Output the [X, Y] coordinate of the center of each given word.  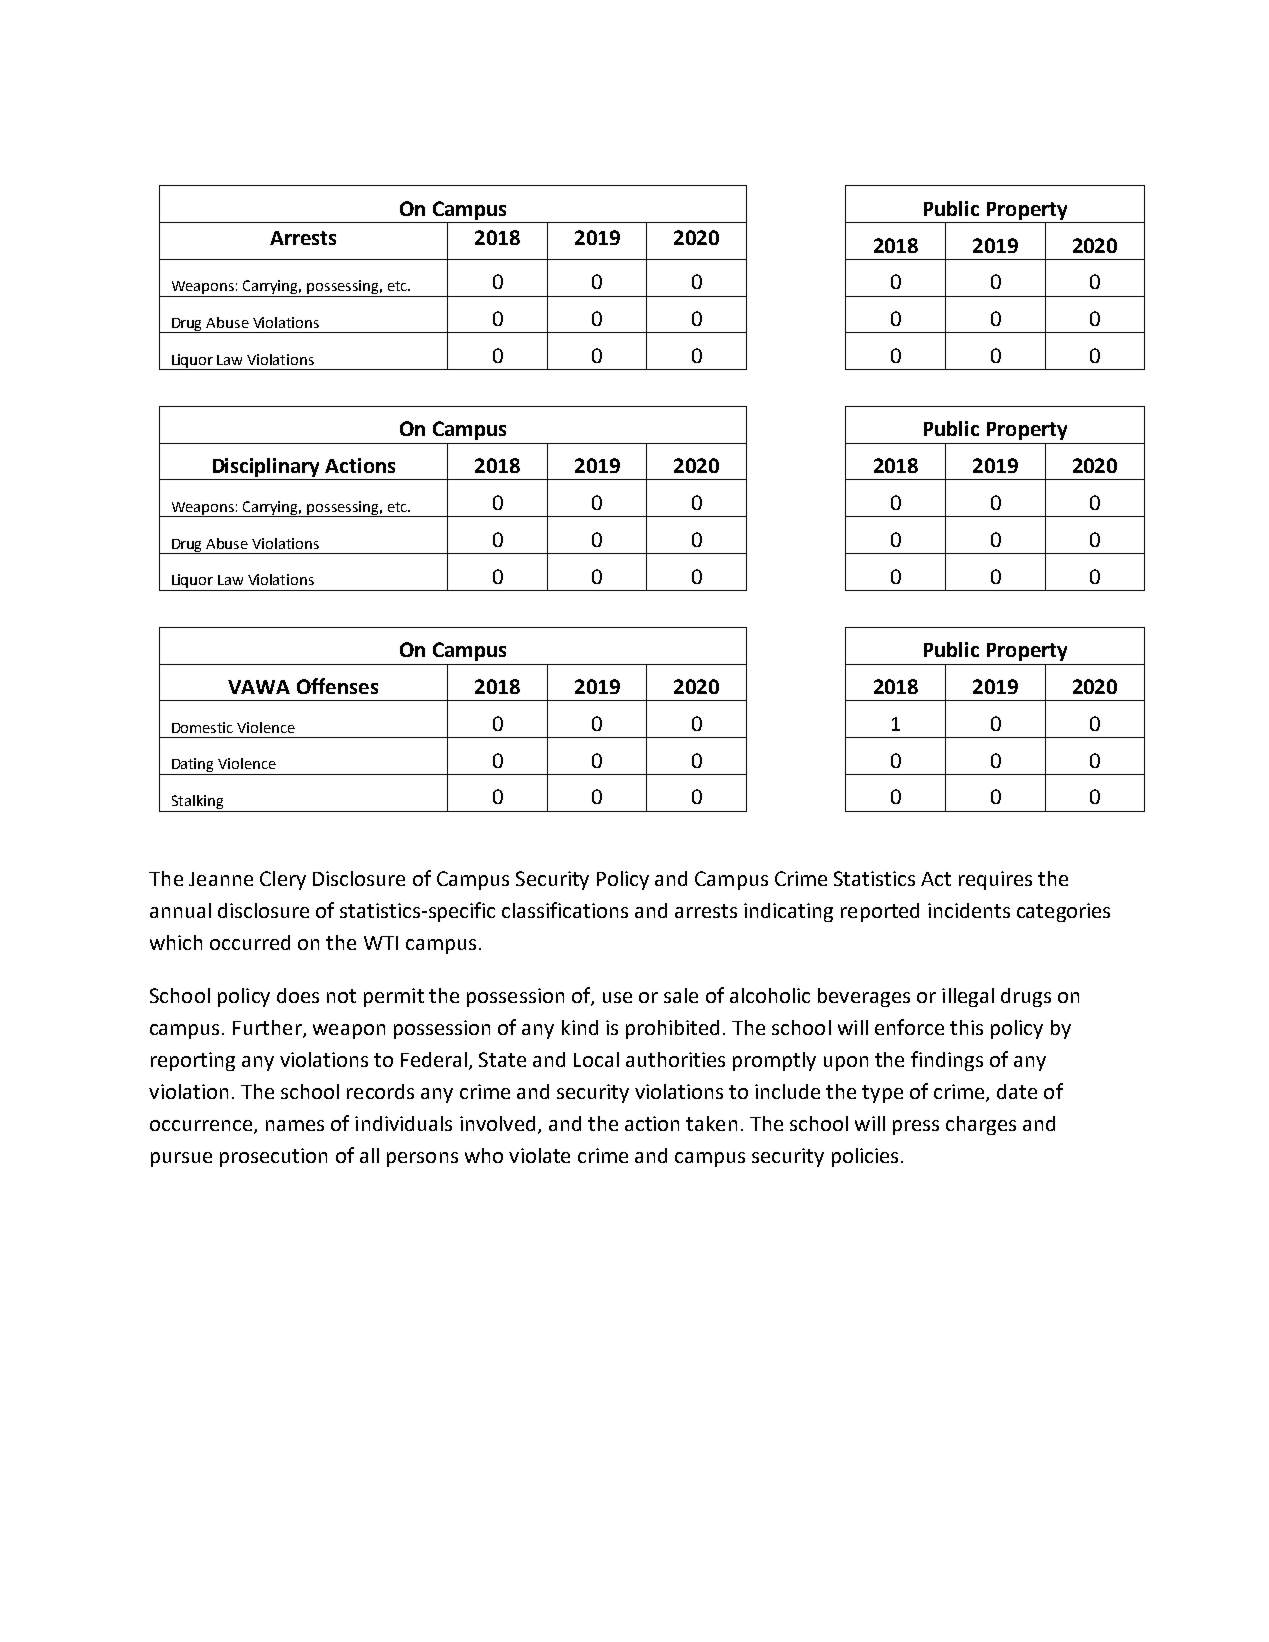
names [295, 1125]
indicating [788, 912]
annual [180, 910]
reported [880, 912]
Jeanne [221, 879]
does [298, 995]
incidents [969, 910]
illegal [968, 997]
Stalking [197, 803]
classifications [565, 910]
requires [995, 880]
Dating [193, 766]
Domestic [202, 727]
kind [580, 1027]
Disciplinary [266, 469]
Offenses [337, 686]
